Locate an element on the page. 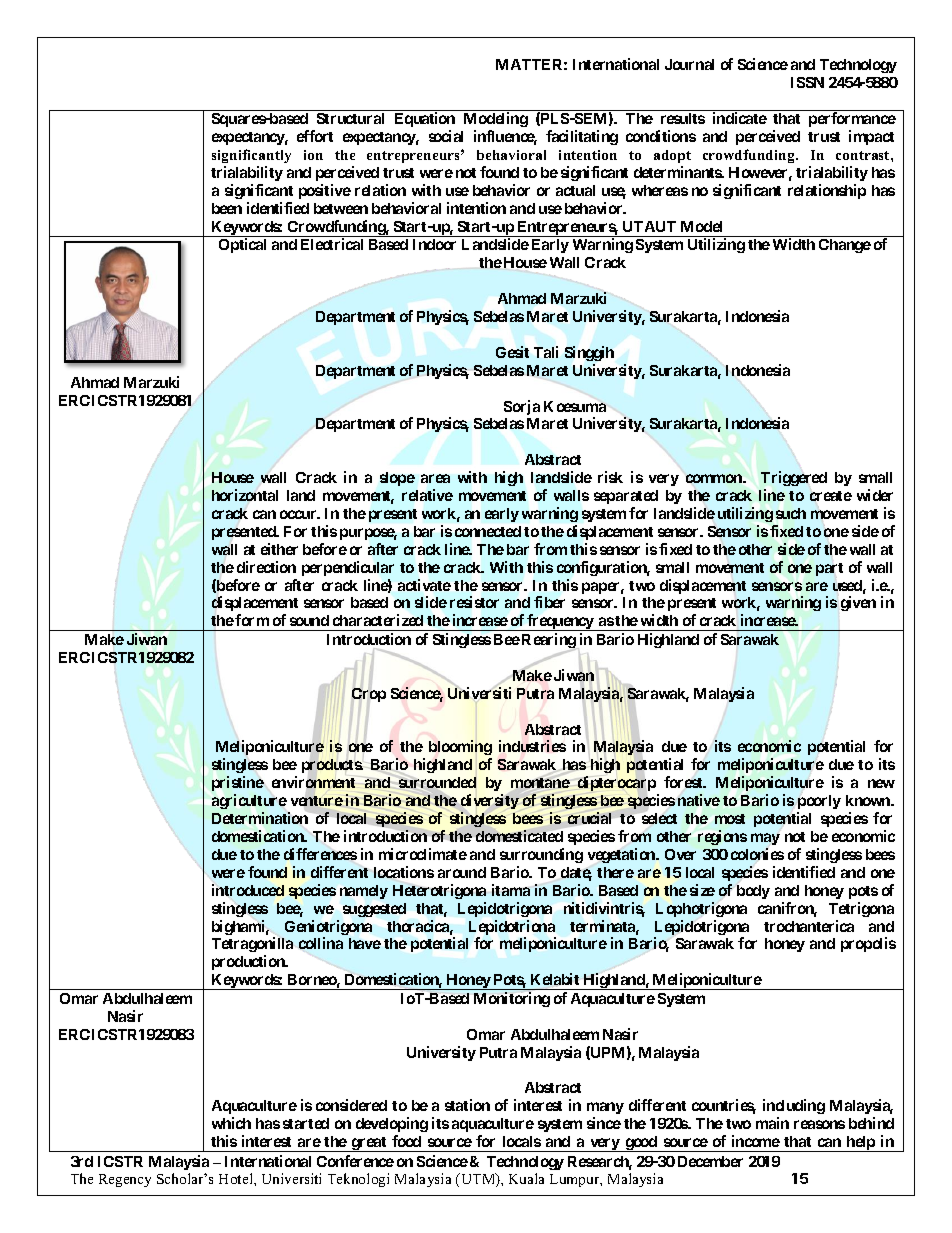 The width and height of the document is (952, 1233). area is located at coordinates (435, 478).
